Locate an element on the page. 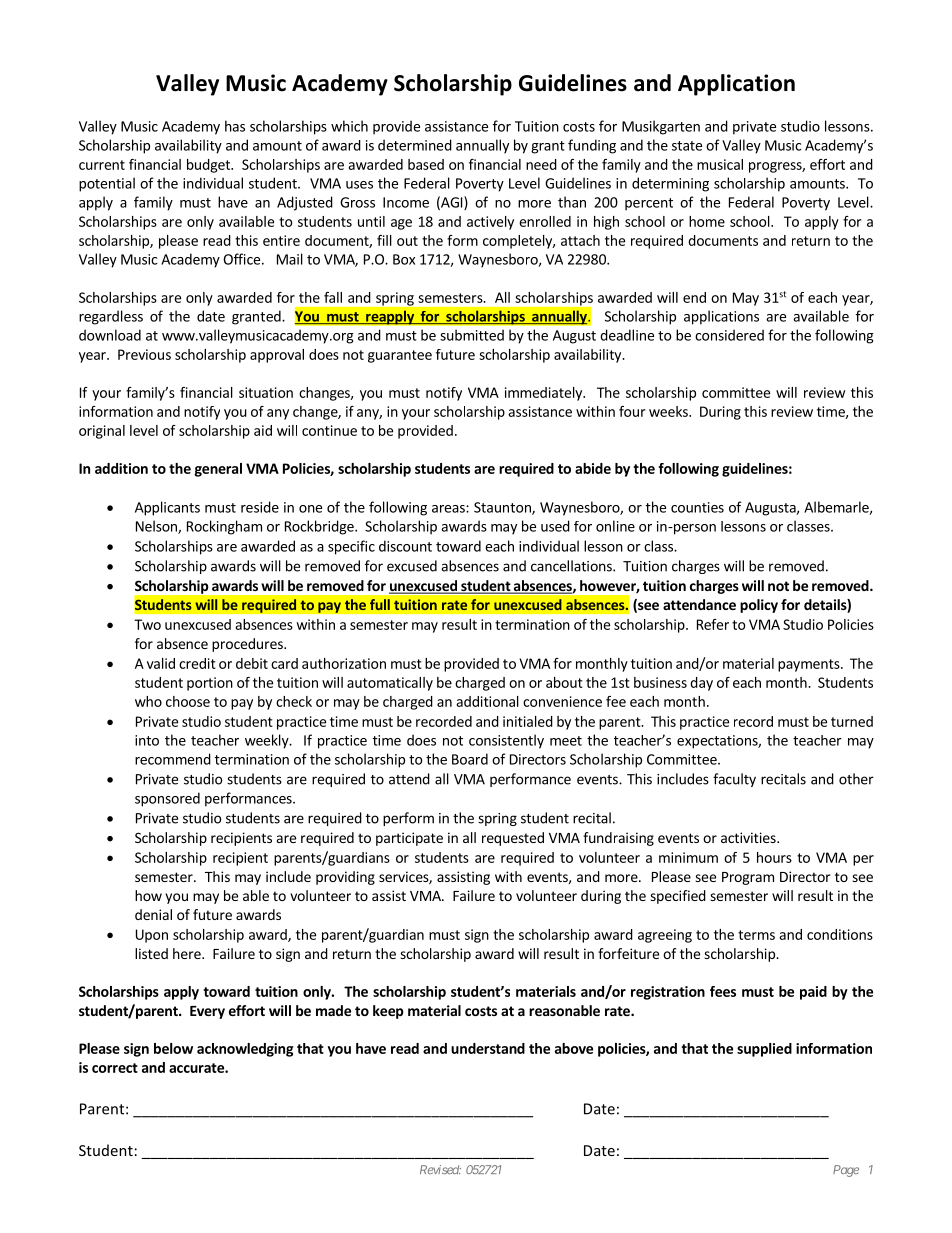 The height and width of the page is (1233, 952). based is located at coordinates (426, 164).
